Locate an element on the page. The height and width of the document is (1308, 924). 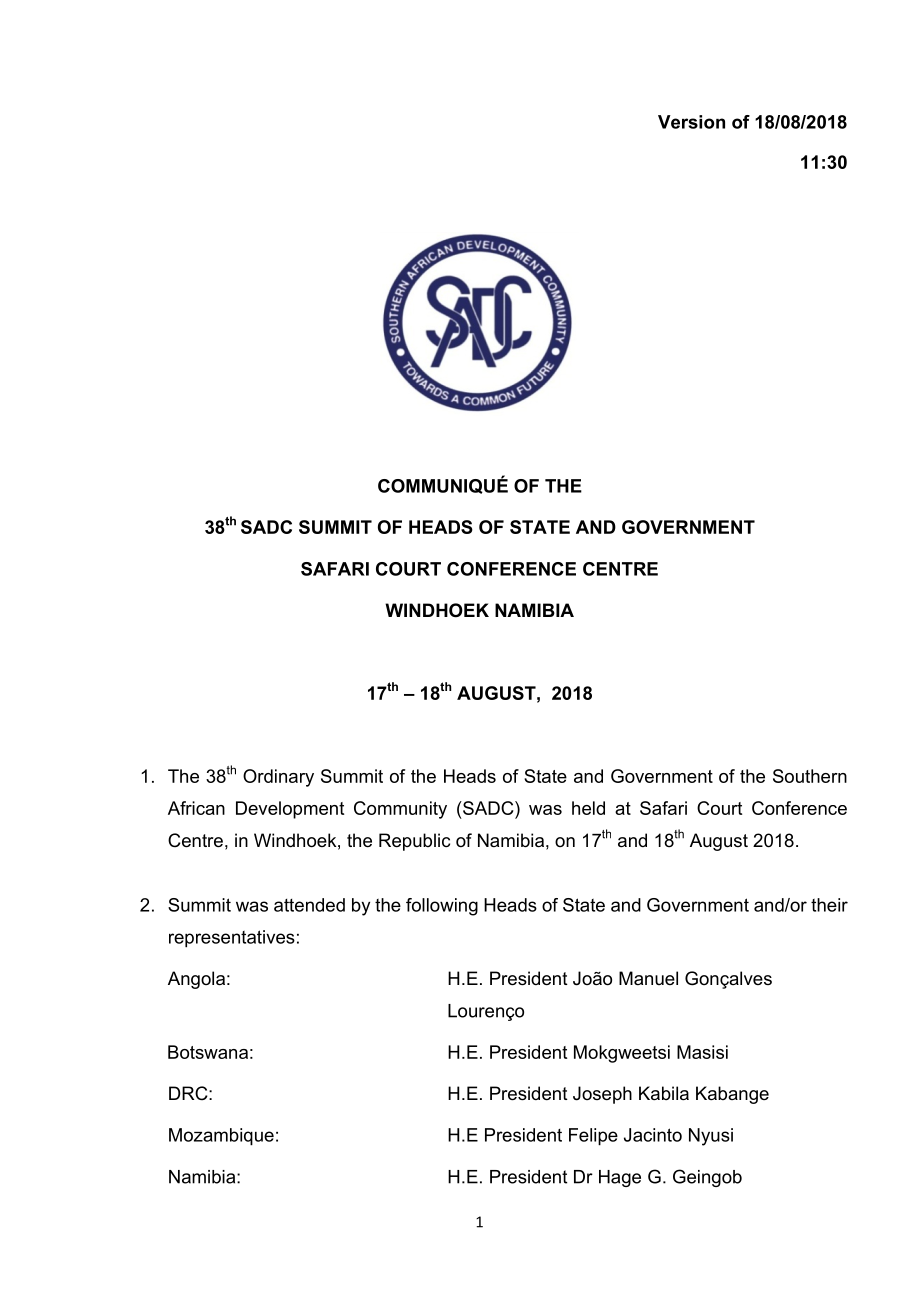
Kabila is located at coordinates (664, 1093).
